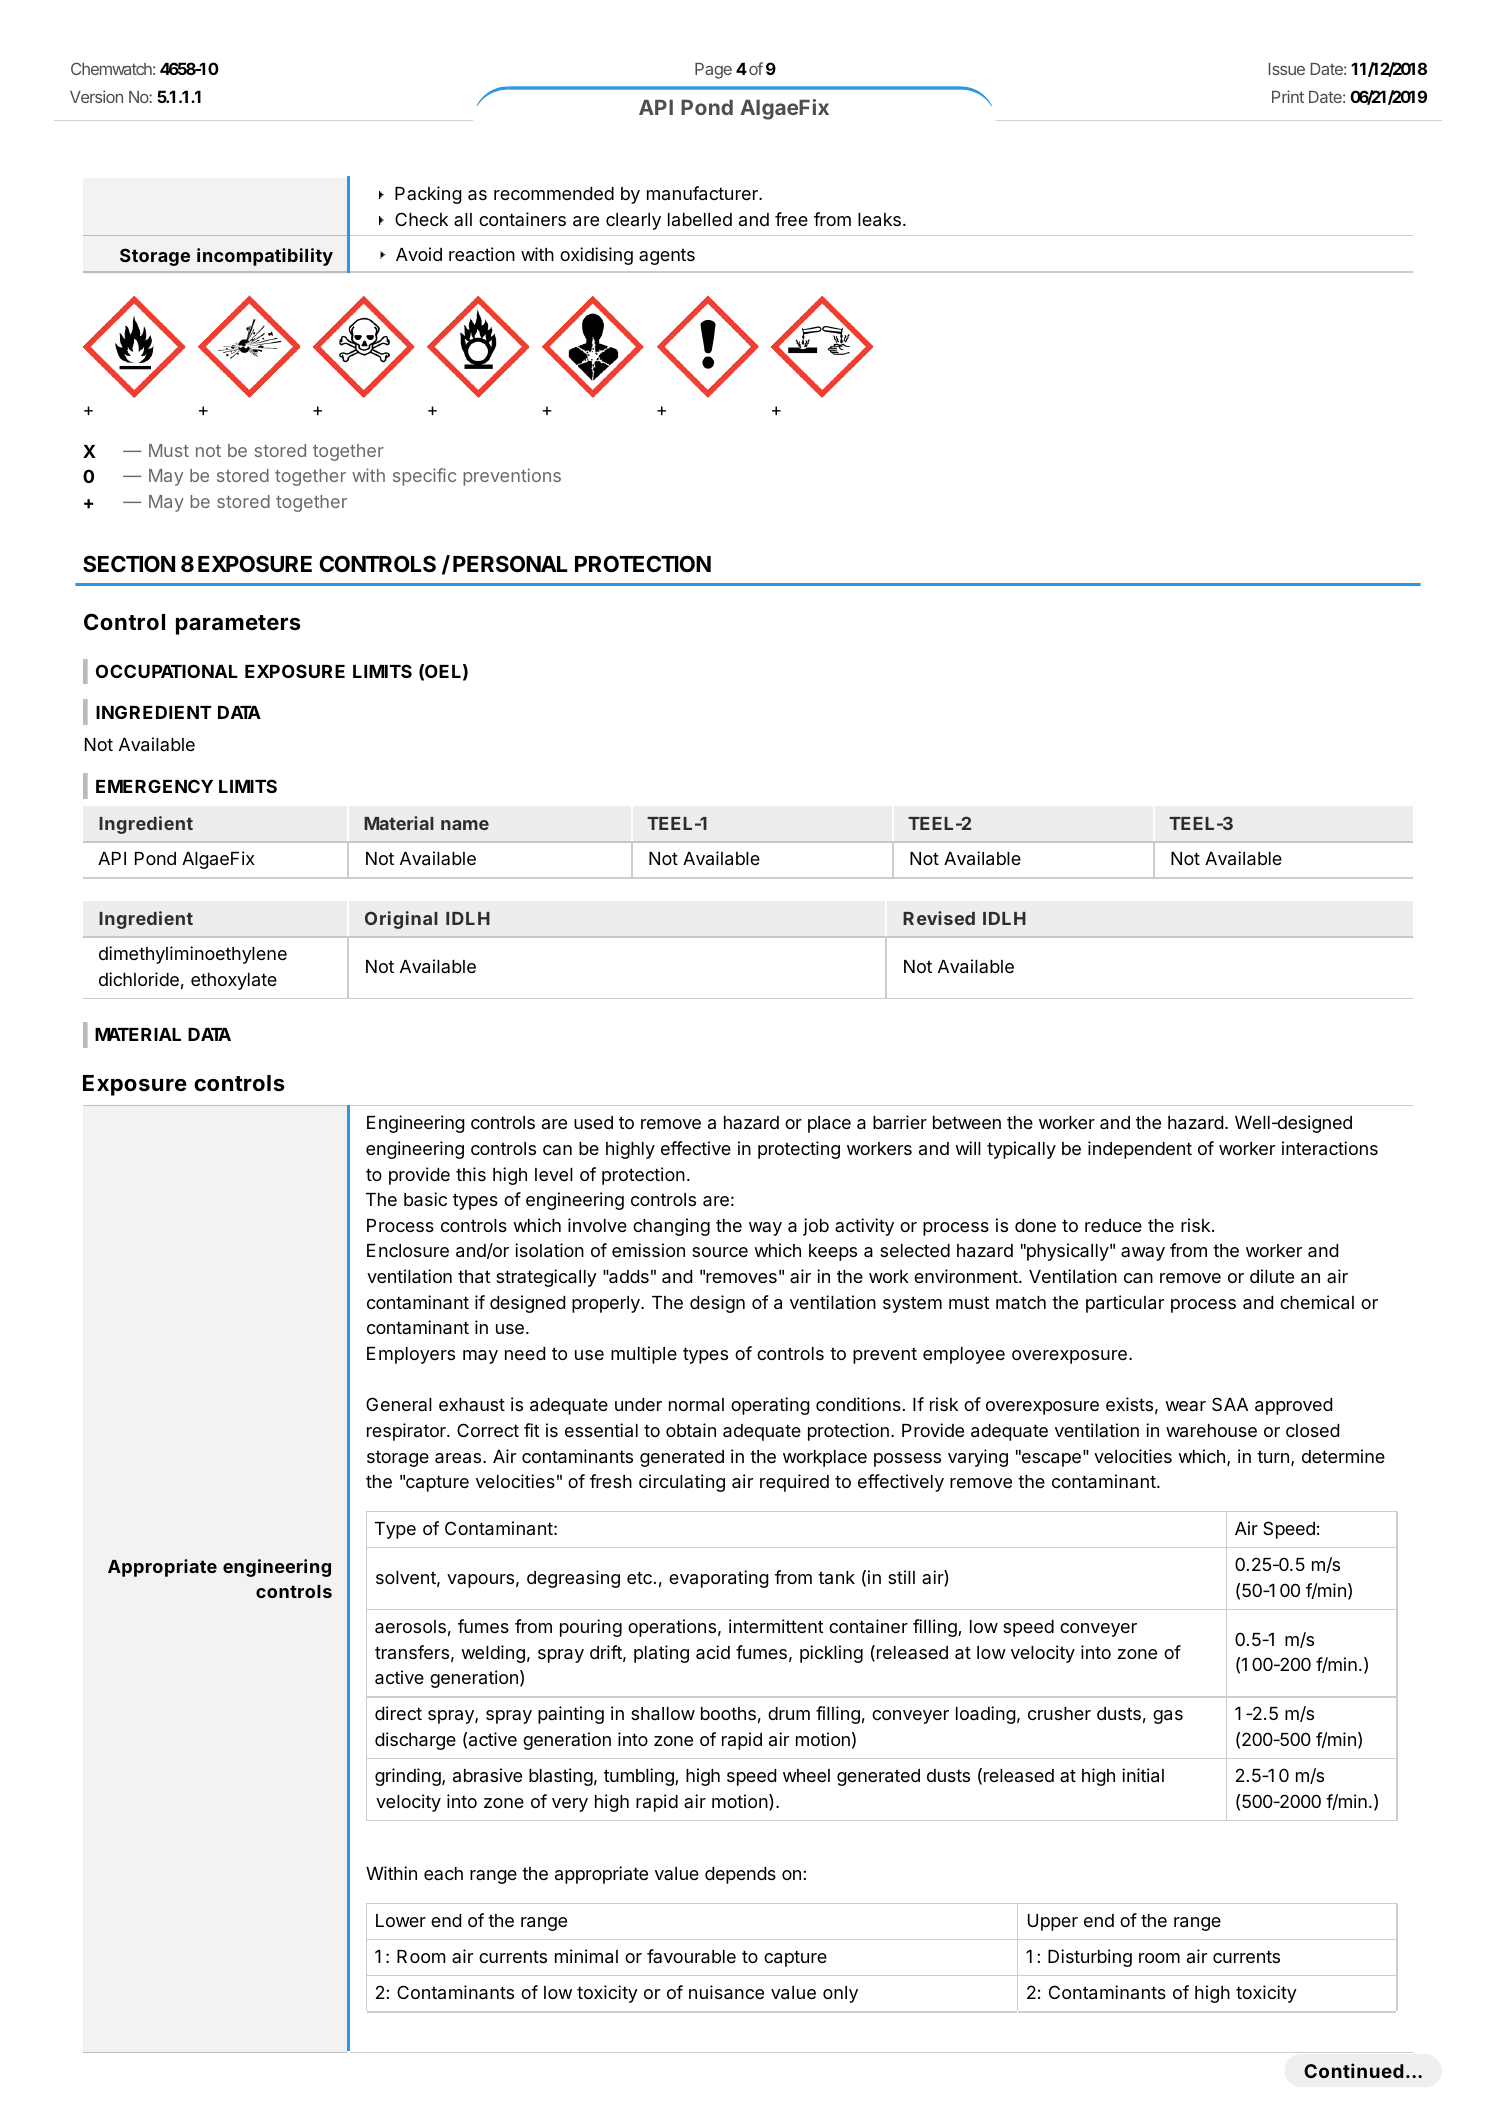  What do you see at coordinates (96, 96) in the screenshot?
I see `Version` at bounding box center [96, 96].
